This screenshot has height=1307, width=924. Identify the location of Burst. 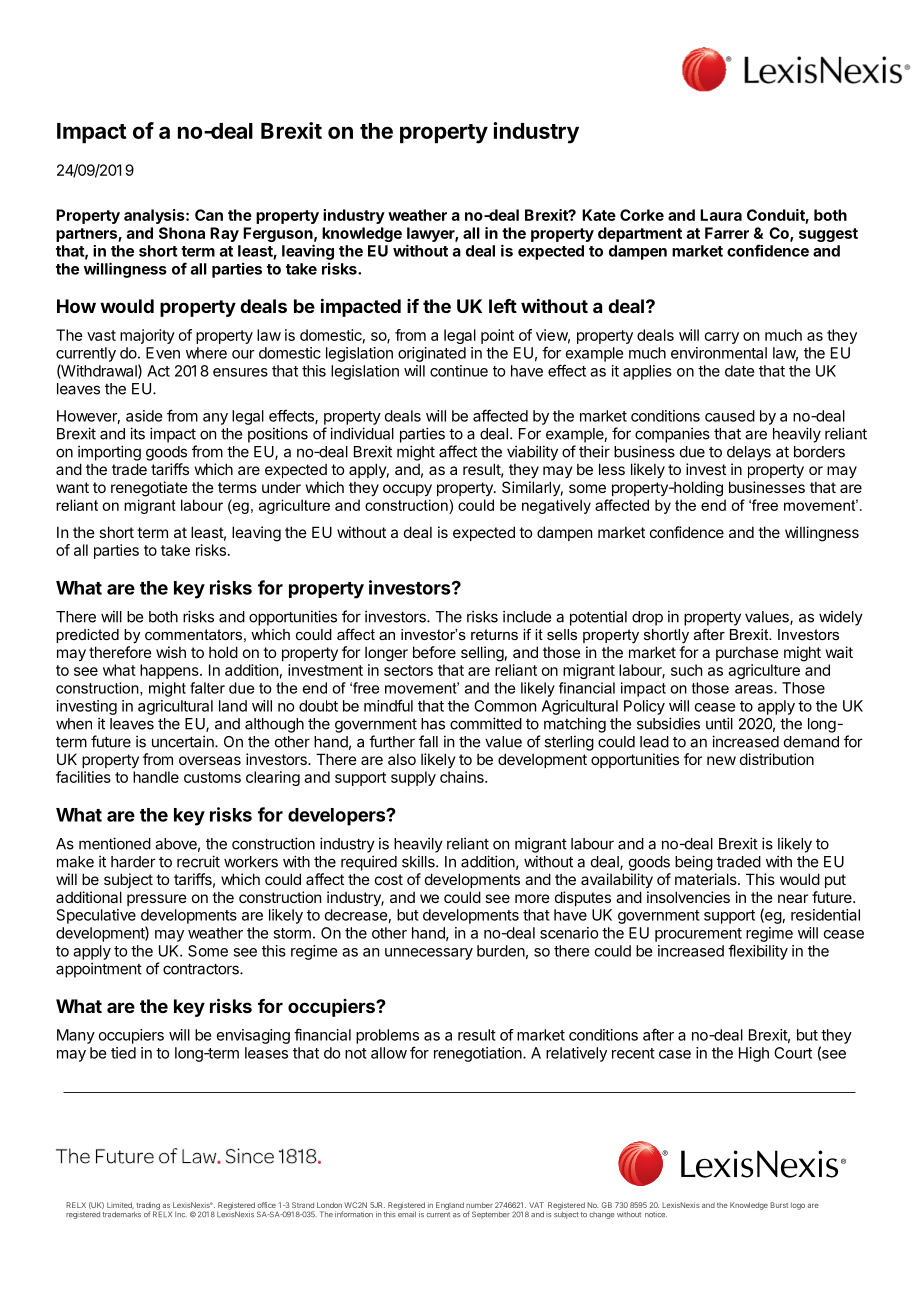
(779, 1205).
